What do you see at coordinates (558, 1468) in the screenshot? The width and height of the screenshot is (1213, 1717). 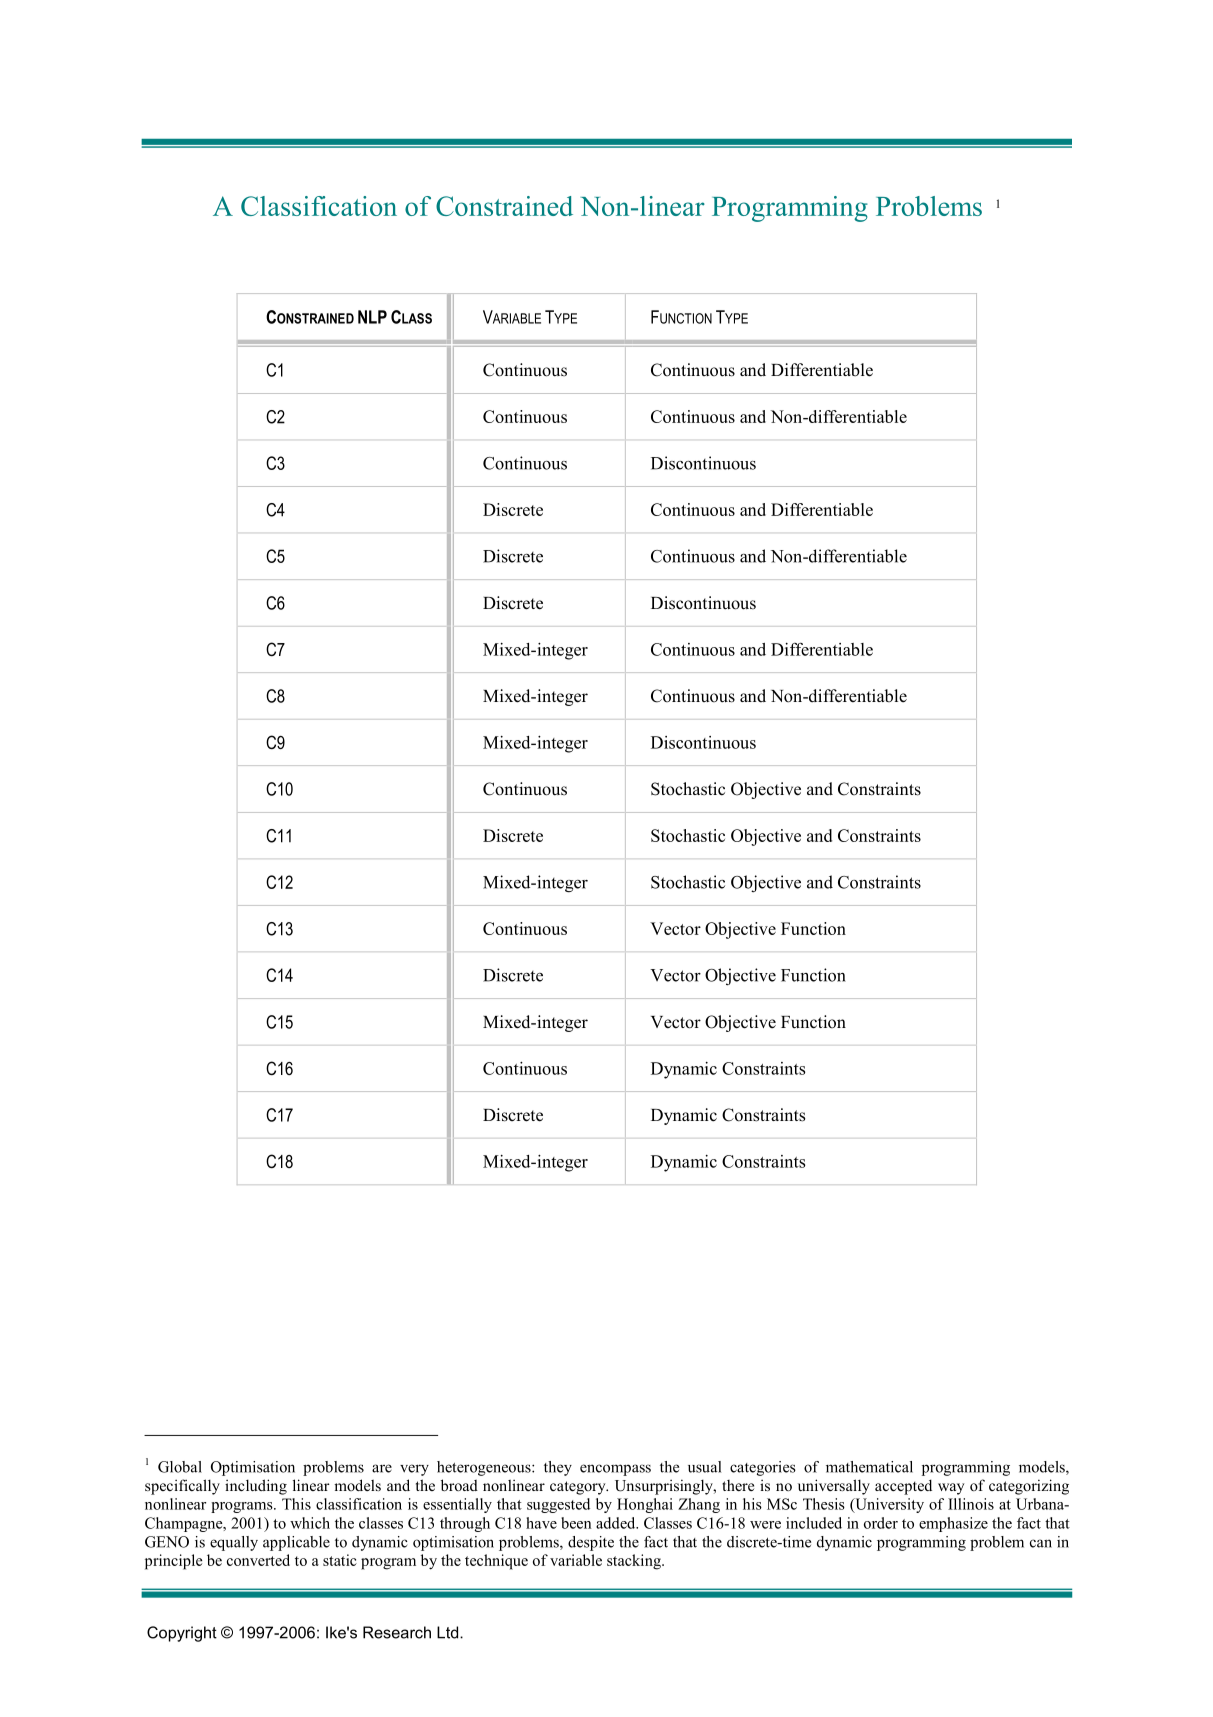 I see `they` at bounding box center [558, 1468].
